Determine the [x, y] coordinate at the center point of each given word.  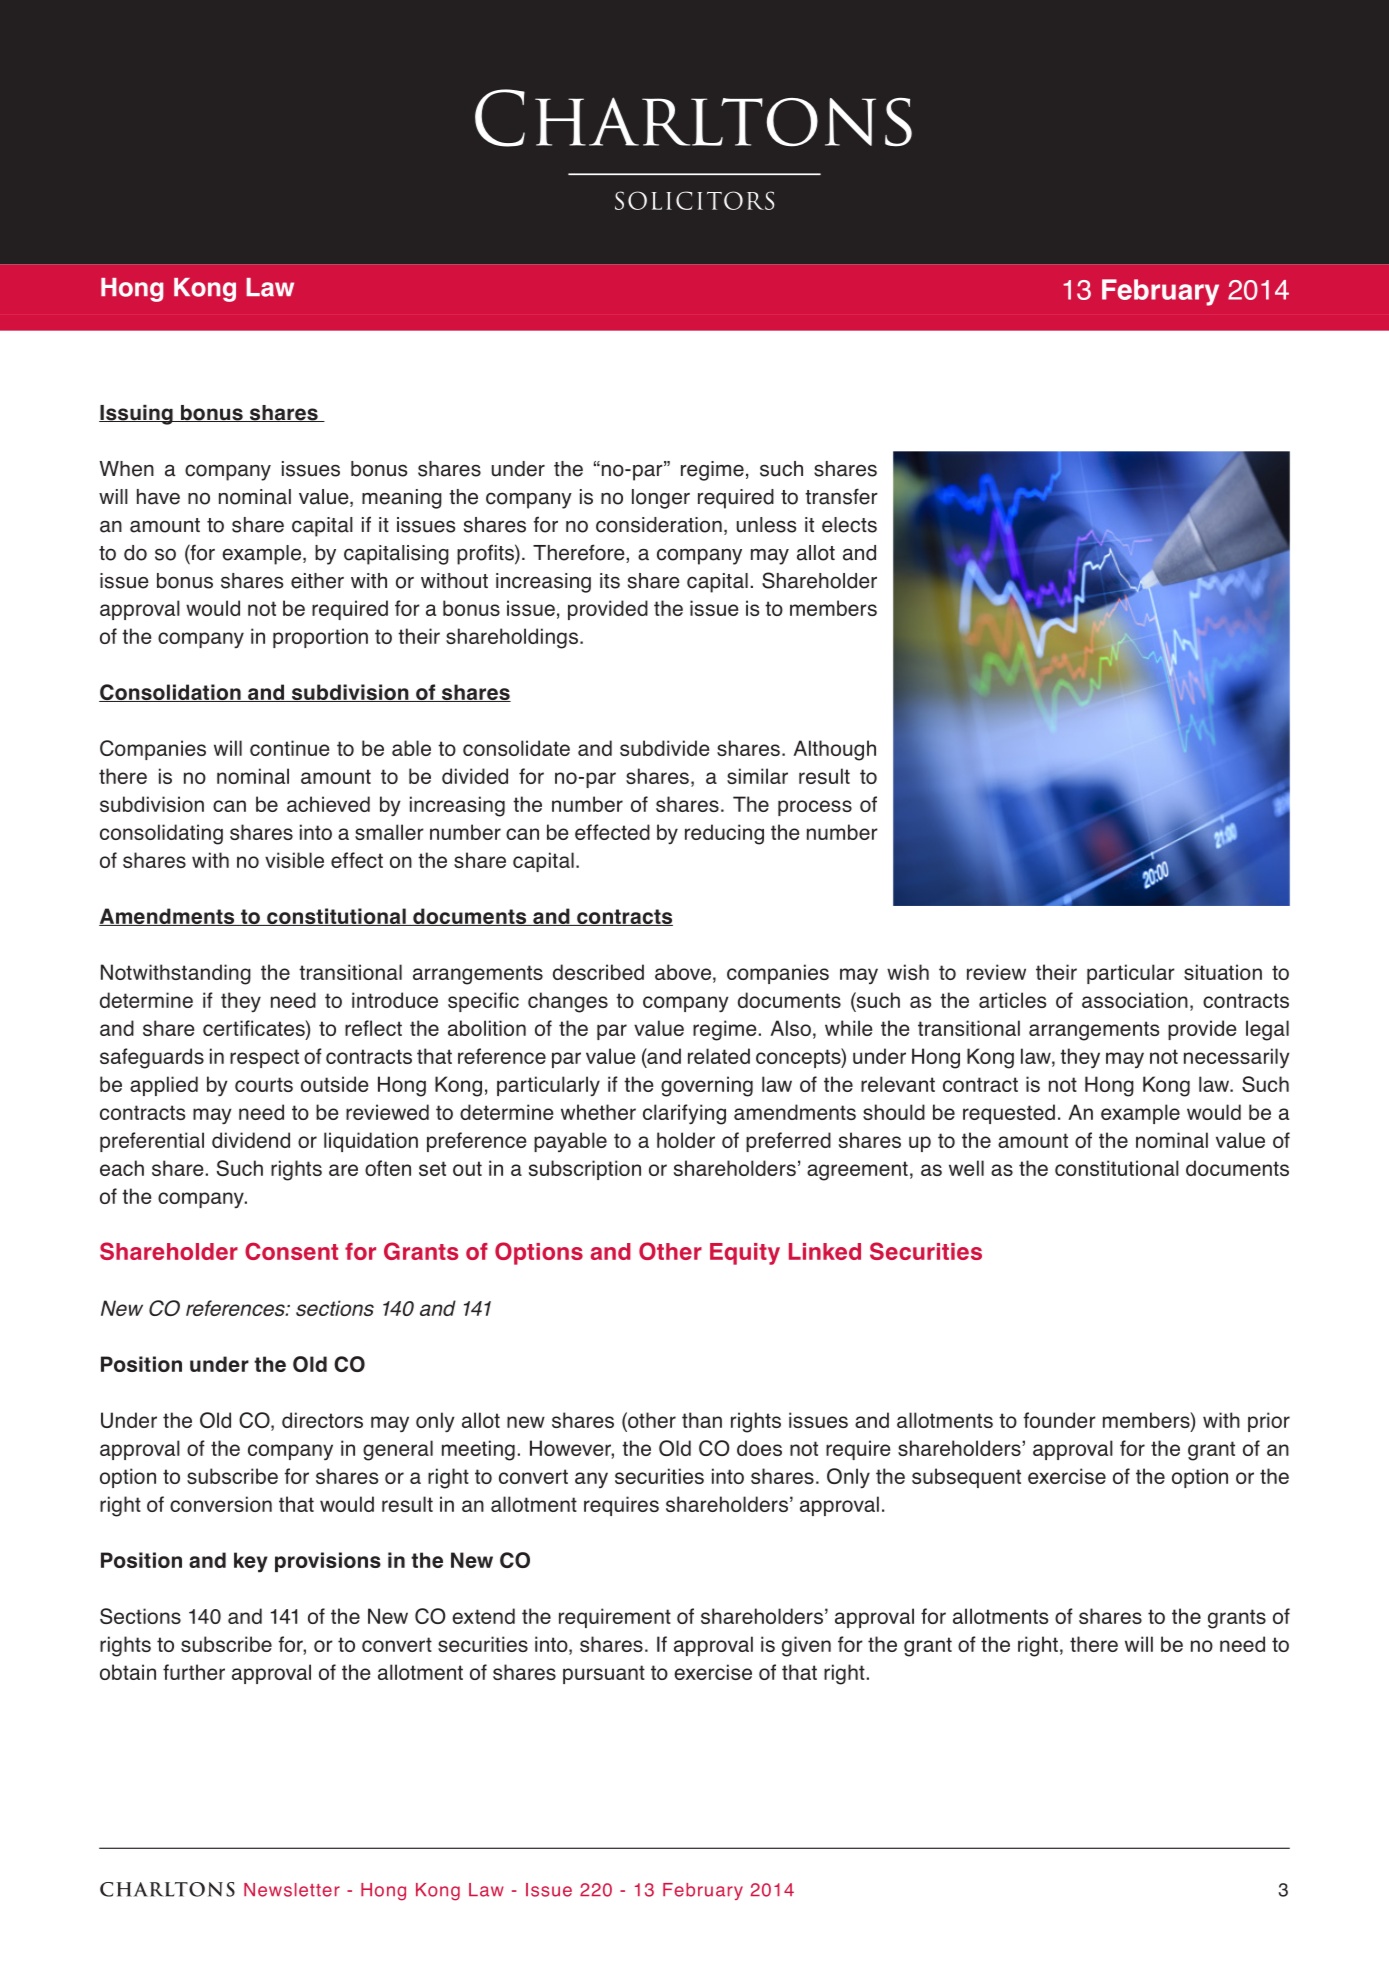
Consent [291, 1251]
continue [290, 748]
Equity [745, 1254]
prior [1269, 1422]
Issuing [137, 415]
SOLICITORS [694, 200]
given [806, 1646]
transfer [841, 496]
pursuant [604, 1674]
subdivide [665, 748]
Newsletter [292, 1890]
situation [1223, 972]
